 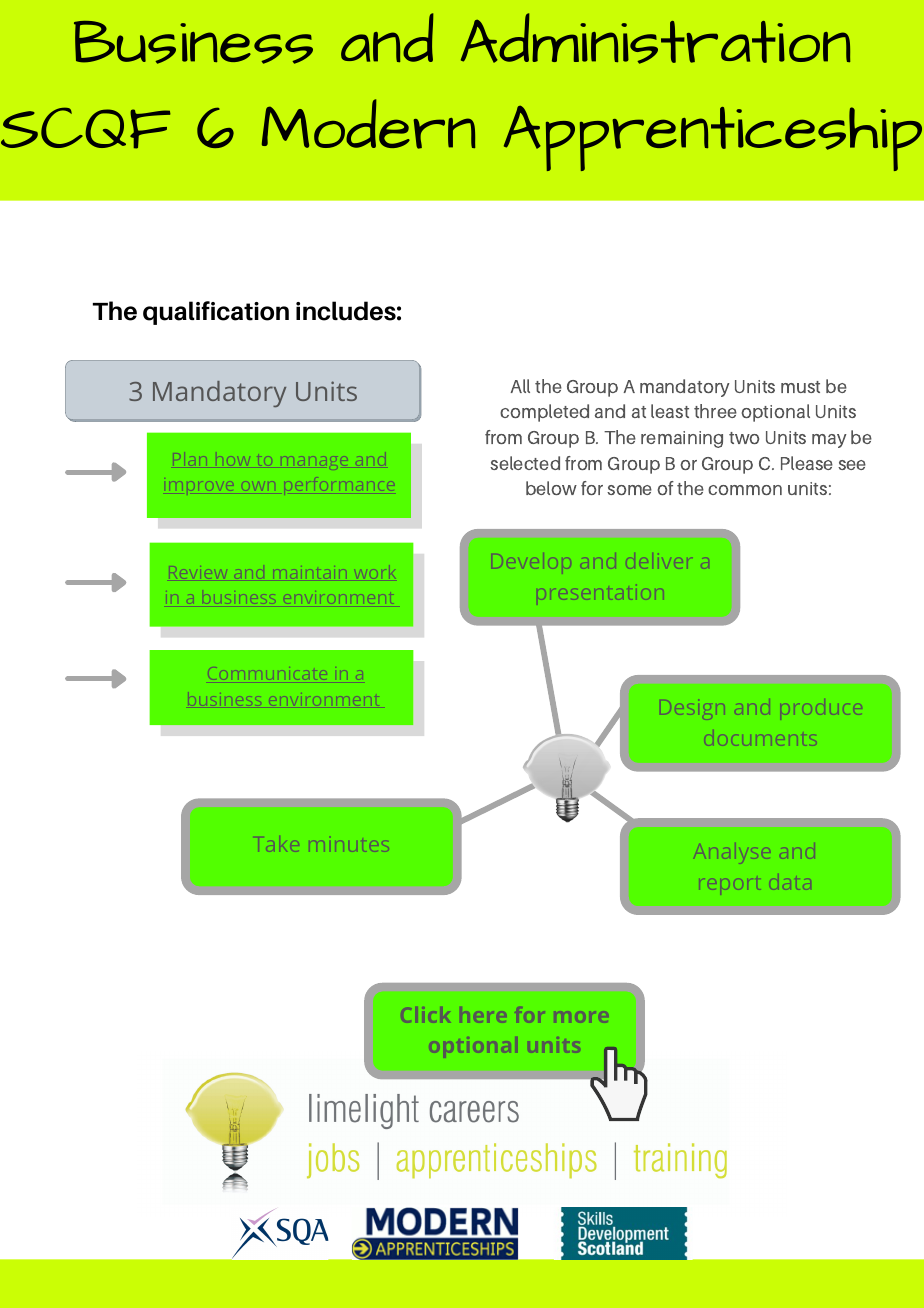 What do you see at coordinates (655, 38) in the screenshot?
I see `Administration` at bounding box center [655, 38].
